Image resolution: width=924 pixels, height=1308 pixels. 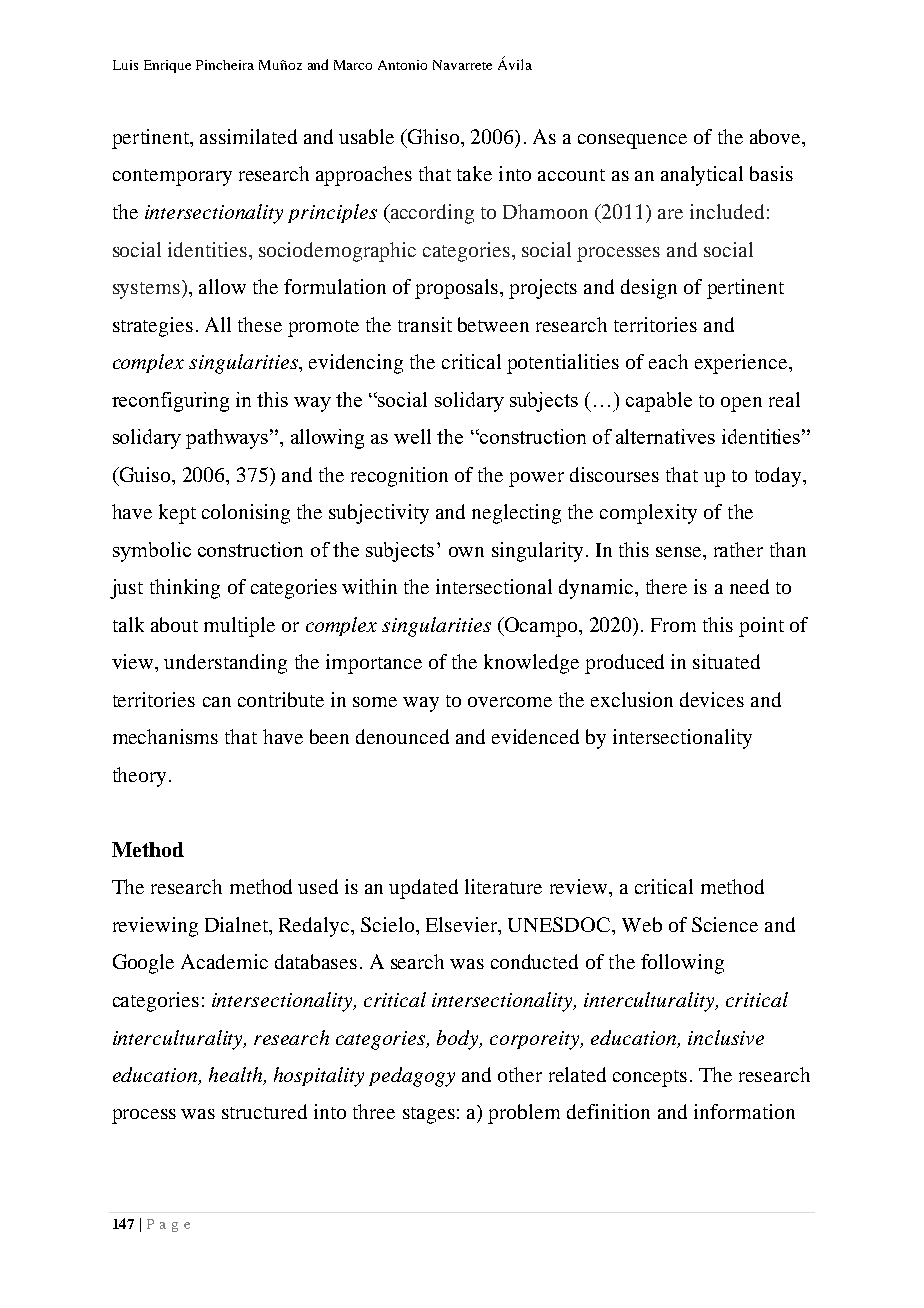 I want to click on Enrique, so click(x=167, y=66).
